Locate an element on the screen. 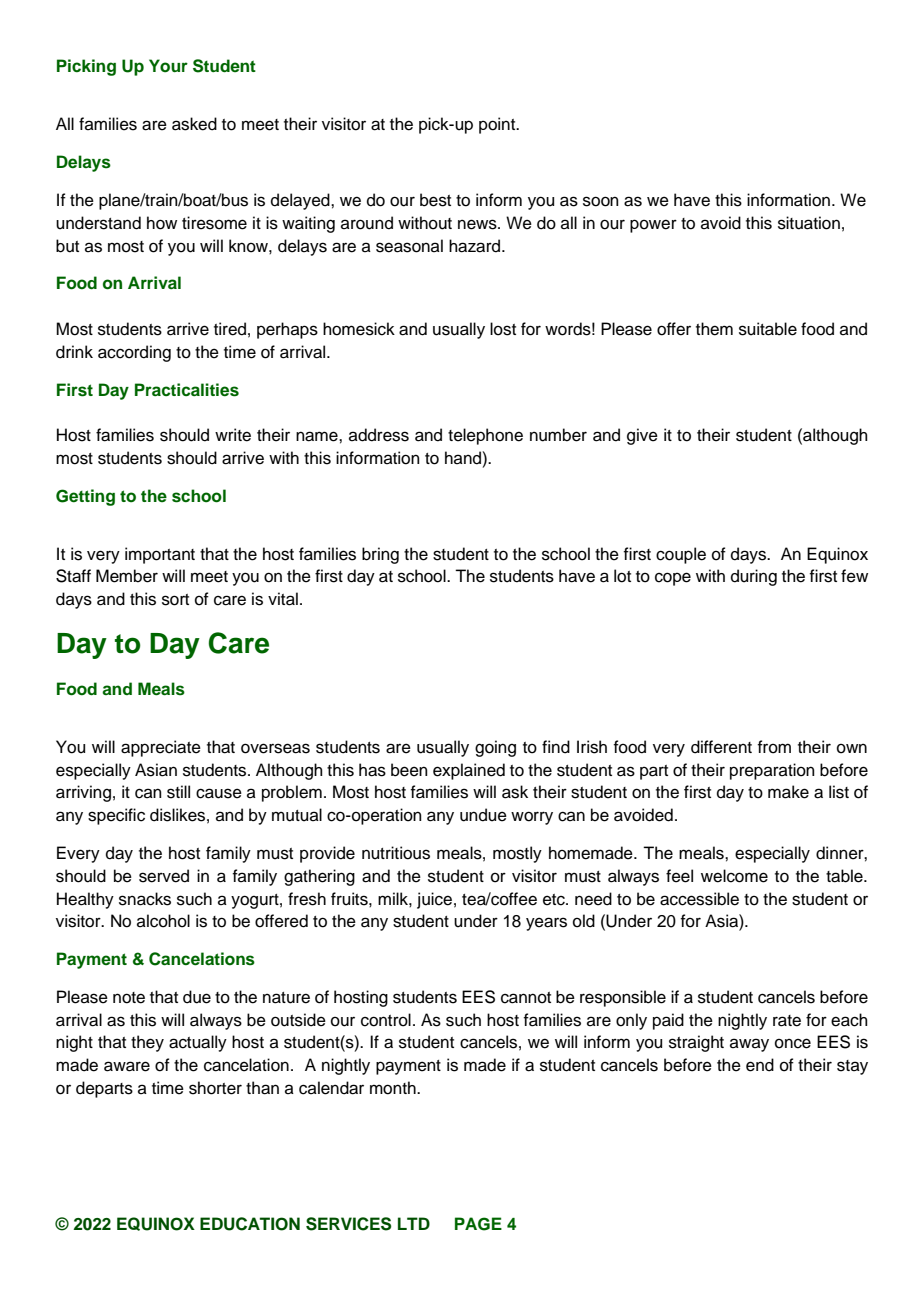 The width and height of the screenshot is (924, 1308). sort is located at coordinates (175, 600).
